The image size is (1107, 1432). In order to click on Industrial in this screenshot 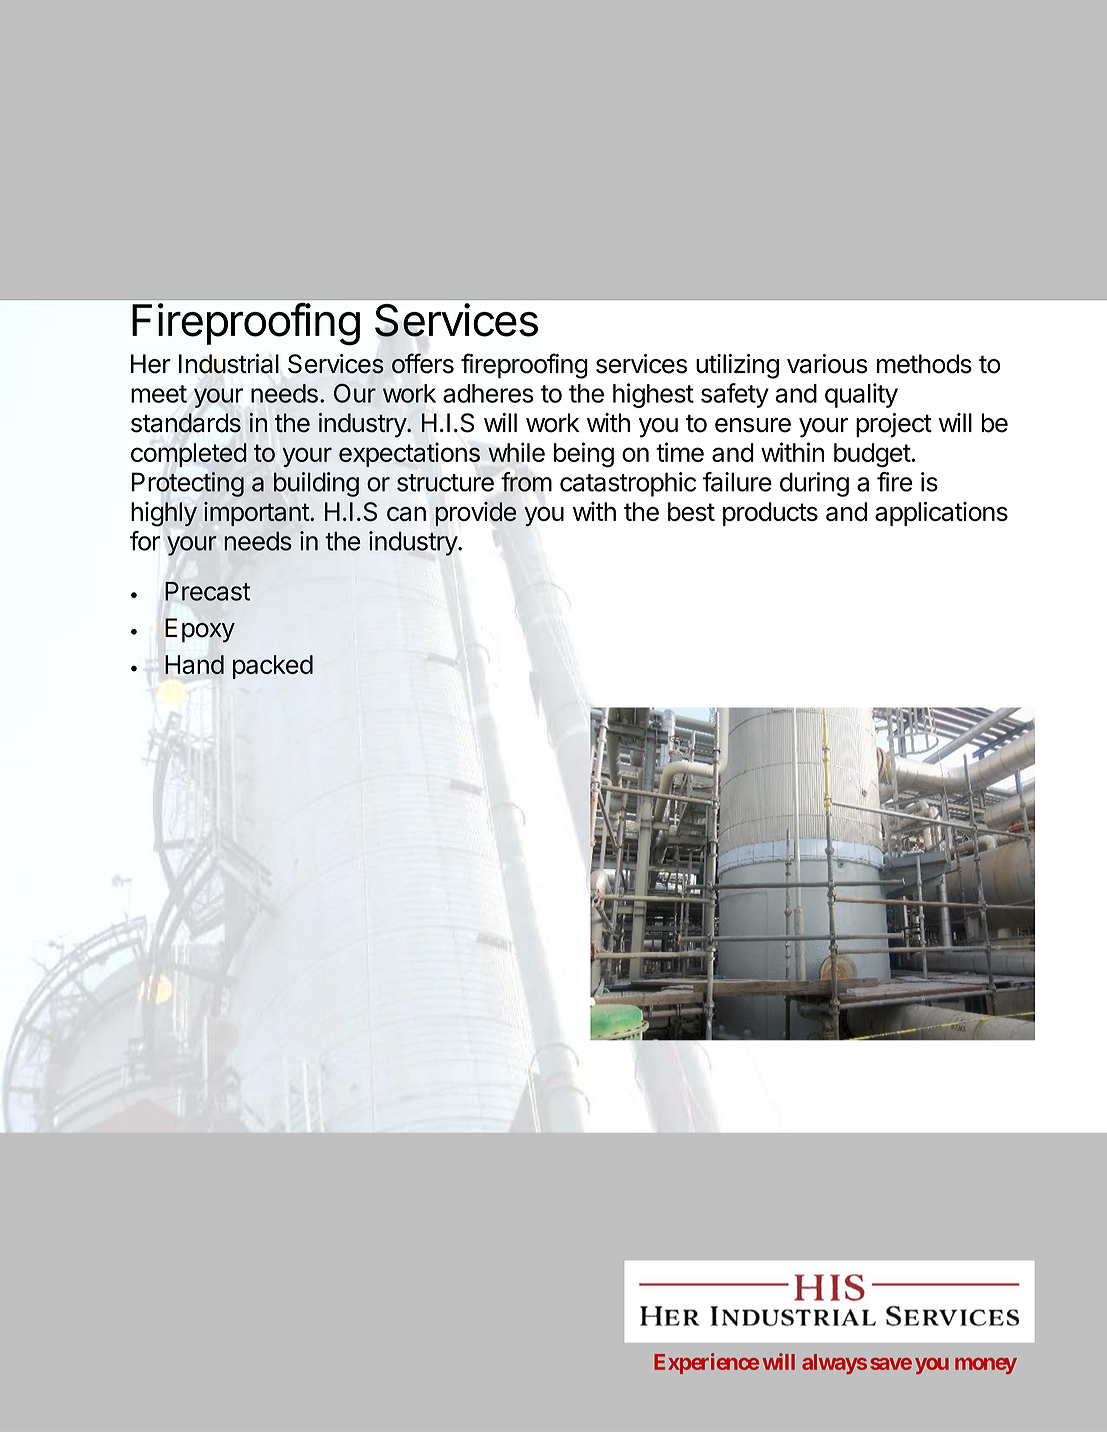, I will do `click(229, 364)`.
